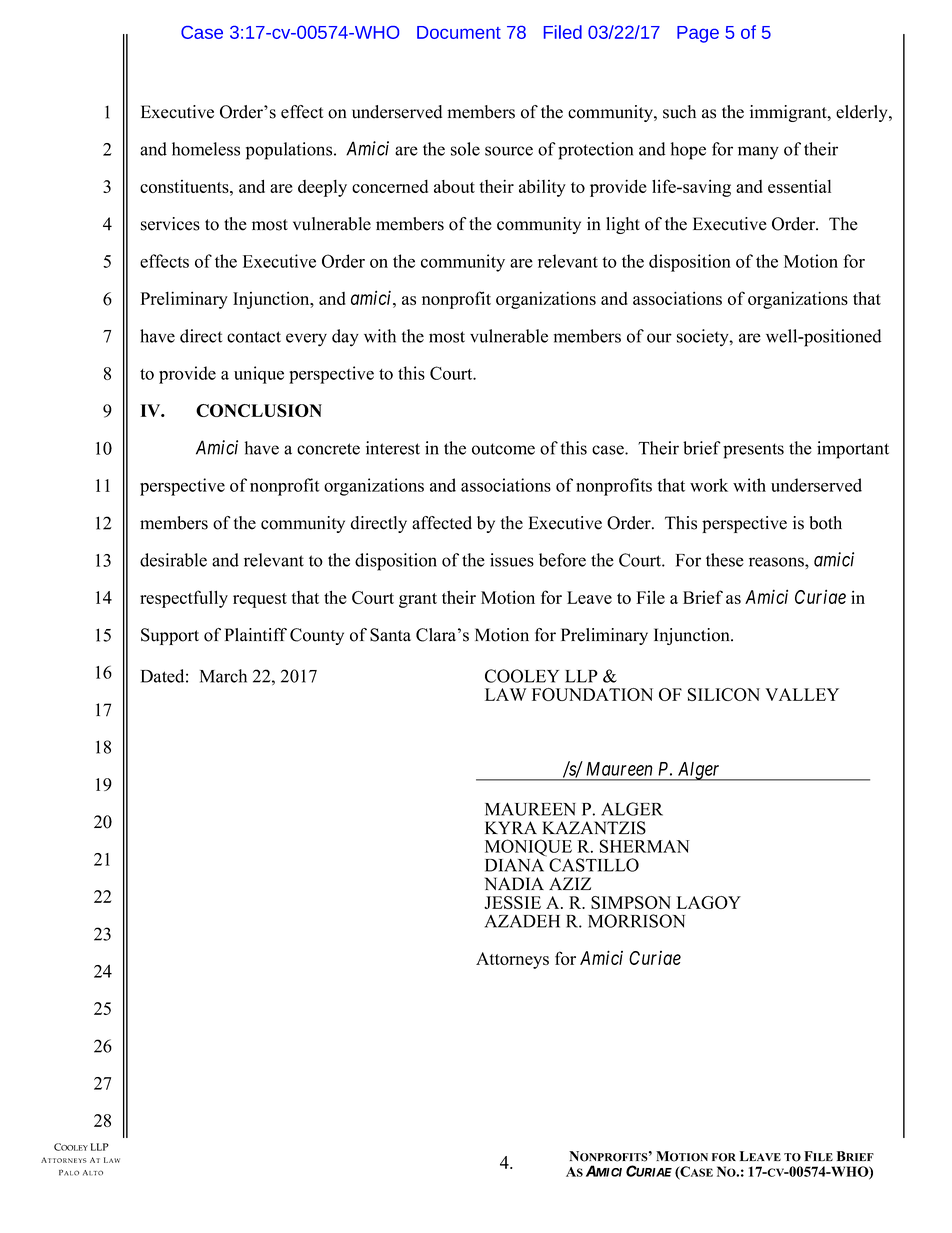 The width and height of the screenshot is (952, 1233). Describe the element at coordinates (206, 149) in the screenshot. I see `homeless` at that location.
